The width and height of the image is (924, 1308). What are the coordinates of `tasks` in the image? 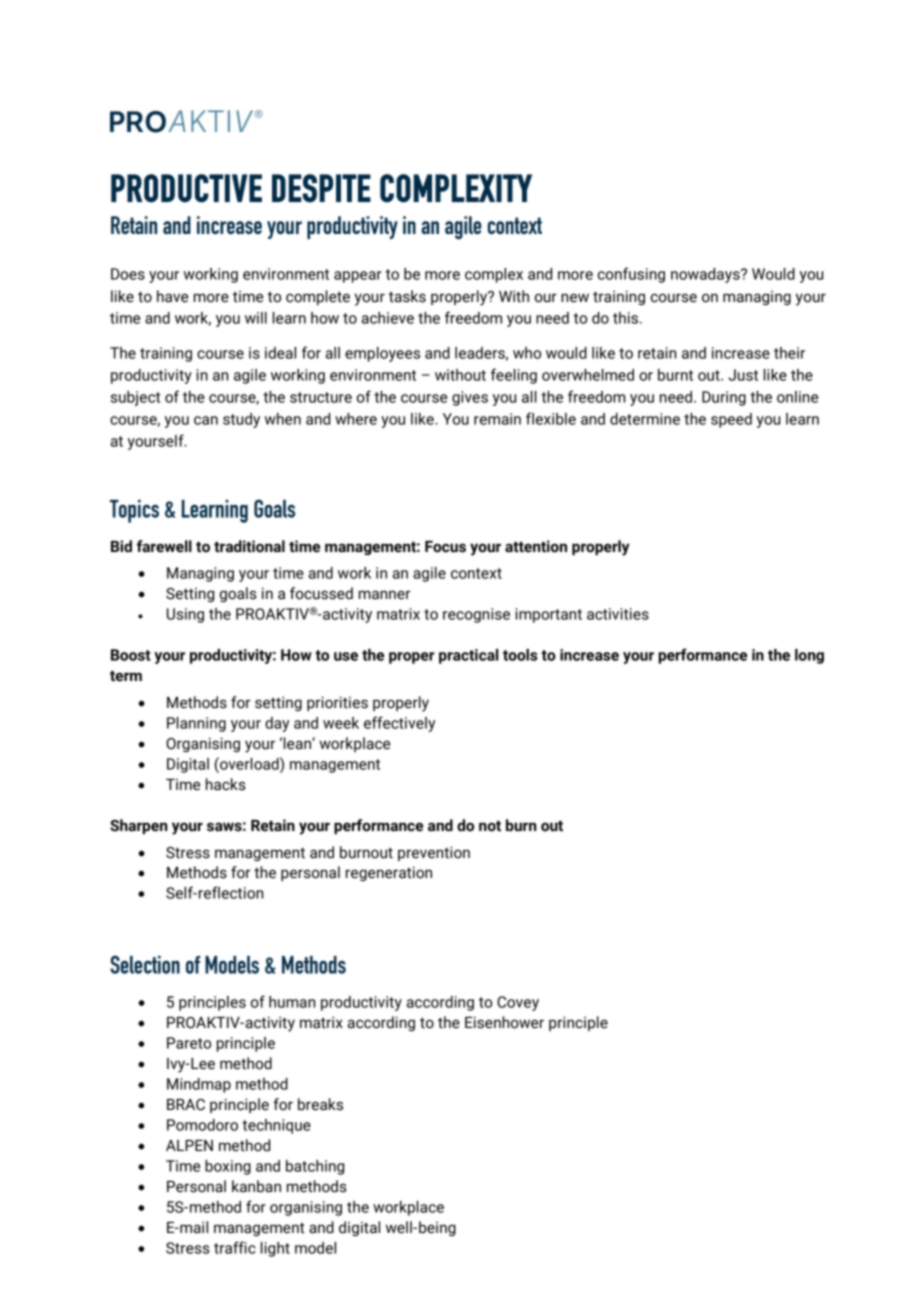 It's located at (407, 296).
